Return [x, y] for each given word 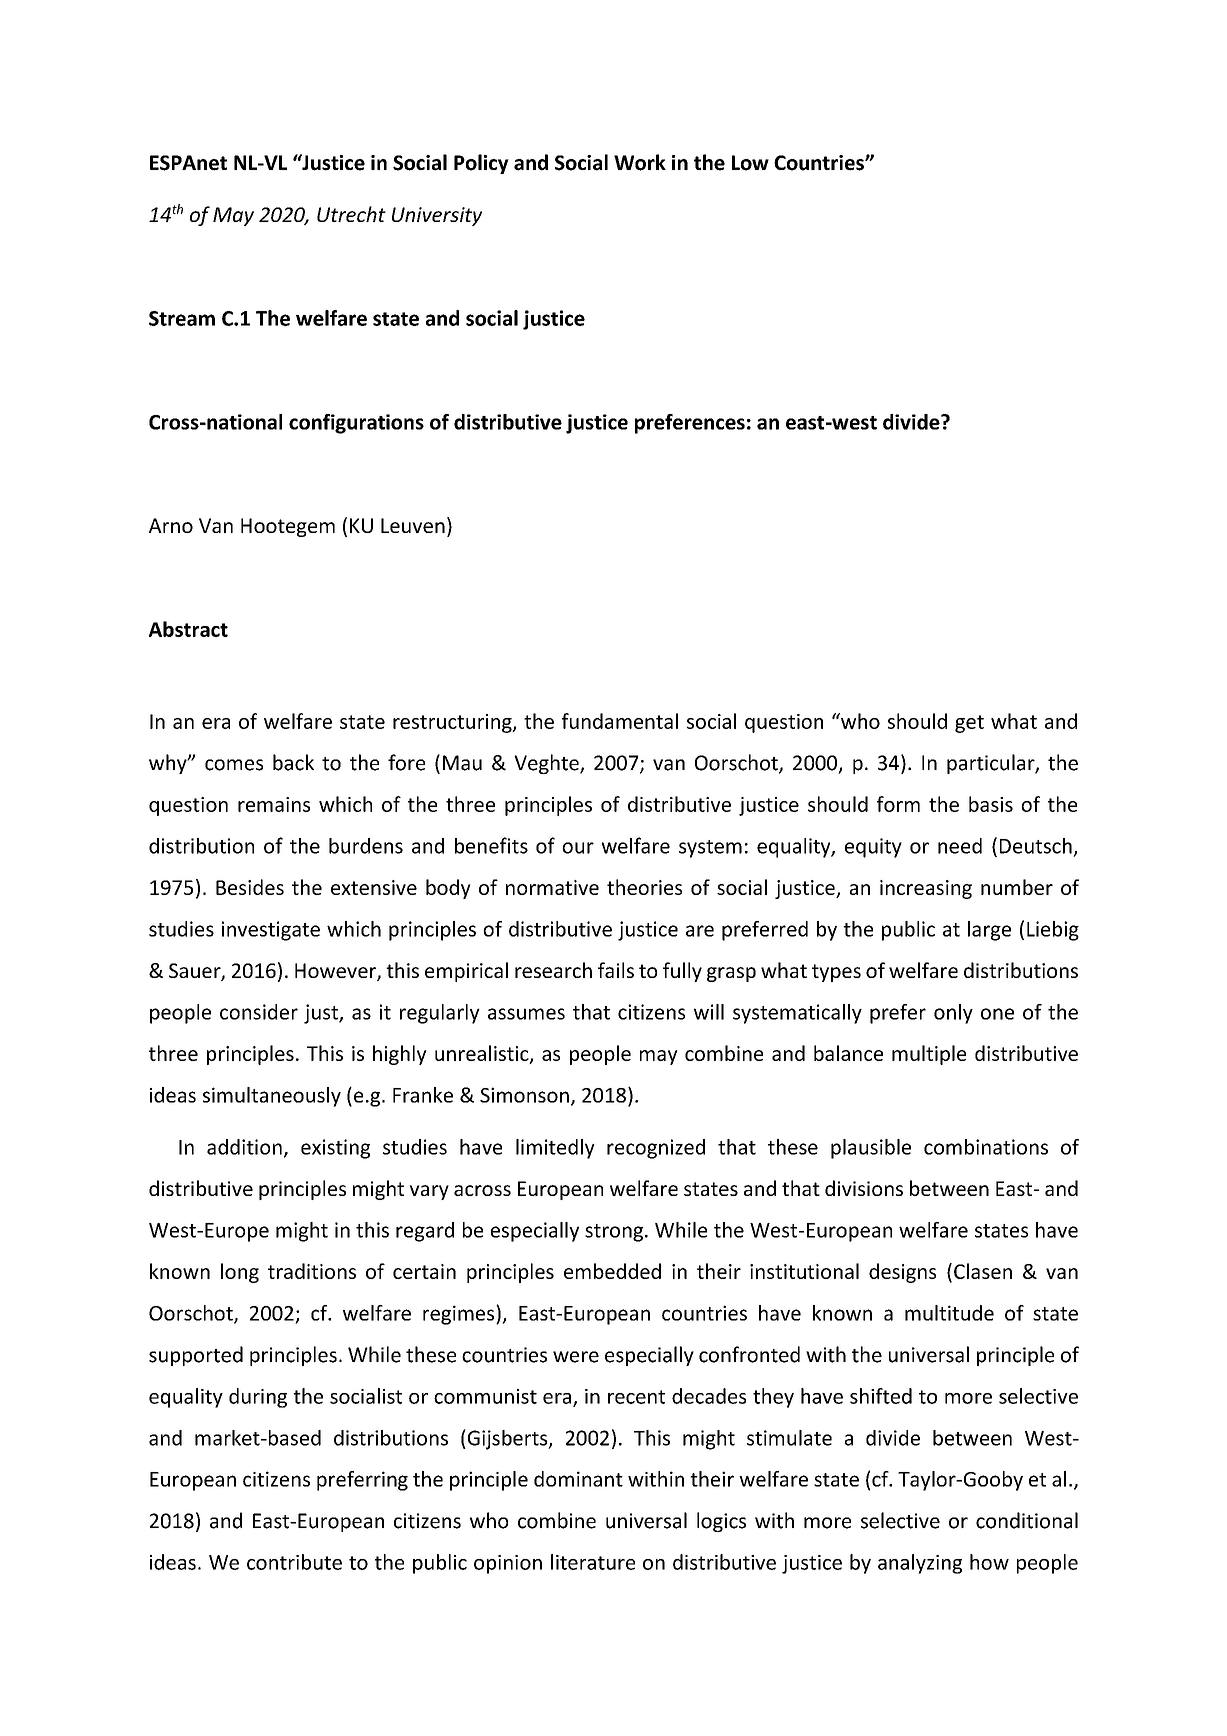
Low [750, 163]
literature [593, 1562]
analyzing [920, 1564]
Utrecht [351, 214]
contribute [294, 1562]
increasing [926, 889]
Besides [250, 887]
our [578, 848]
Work [640, 162]
